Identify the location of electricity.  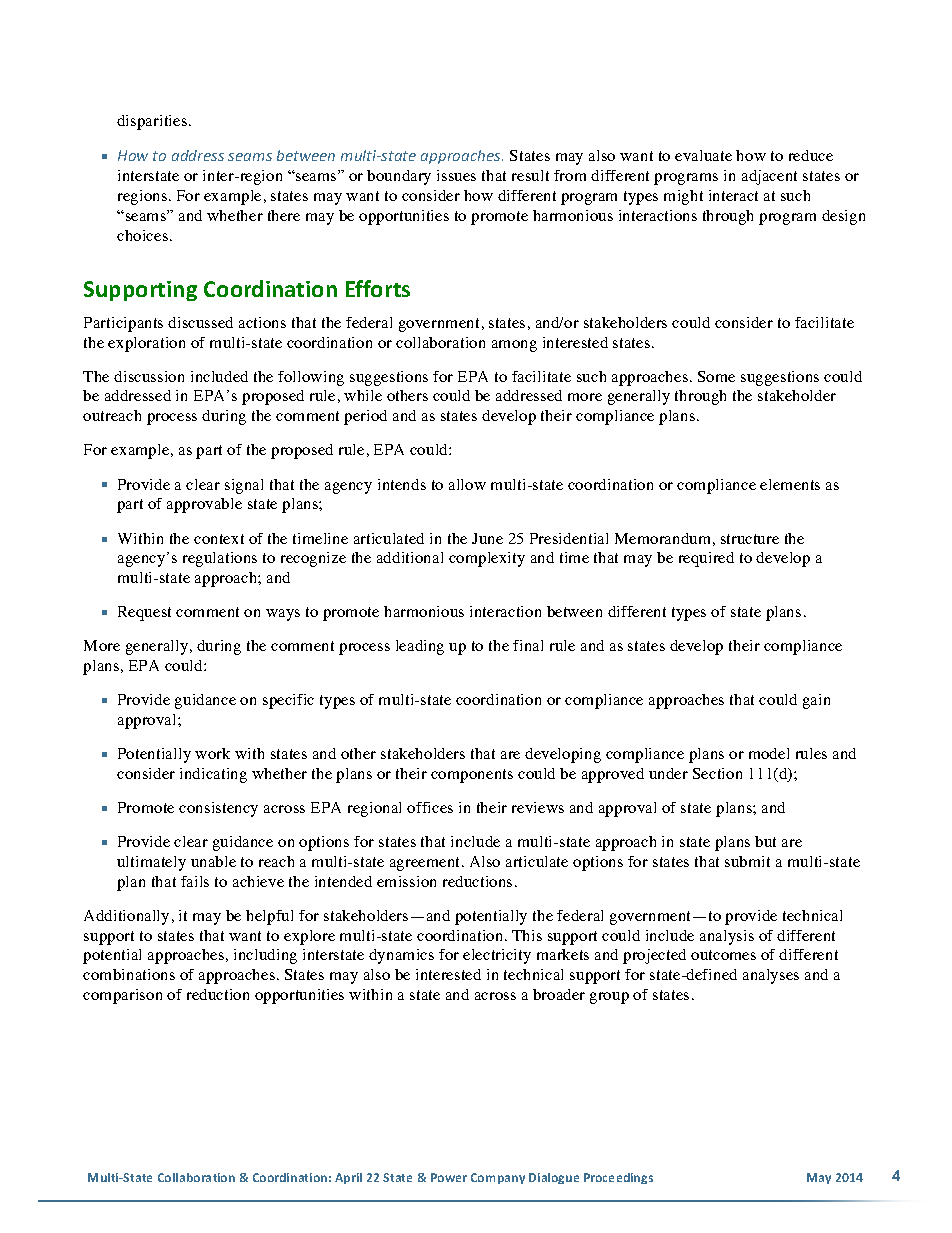
(497, 956).
